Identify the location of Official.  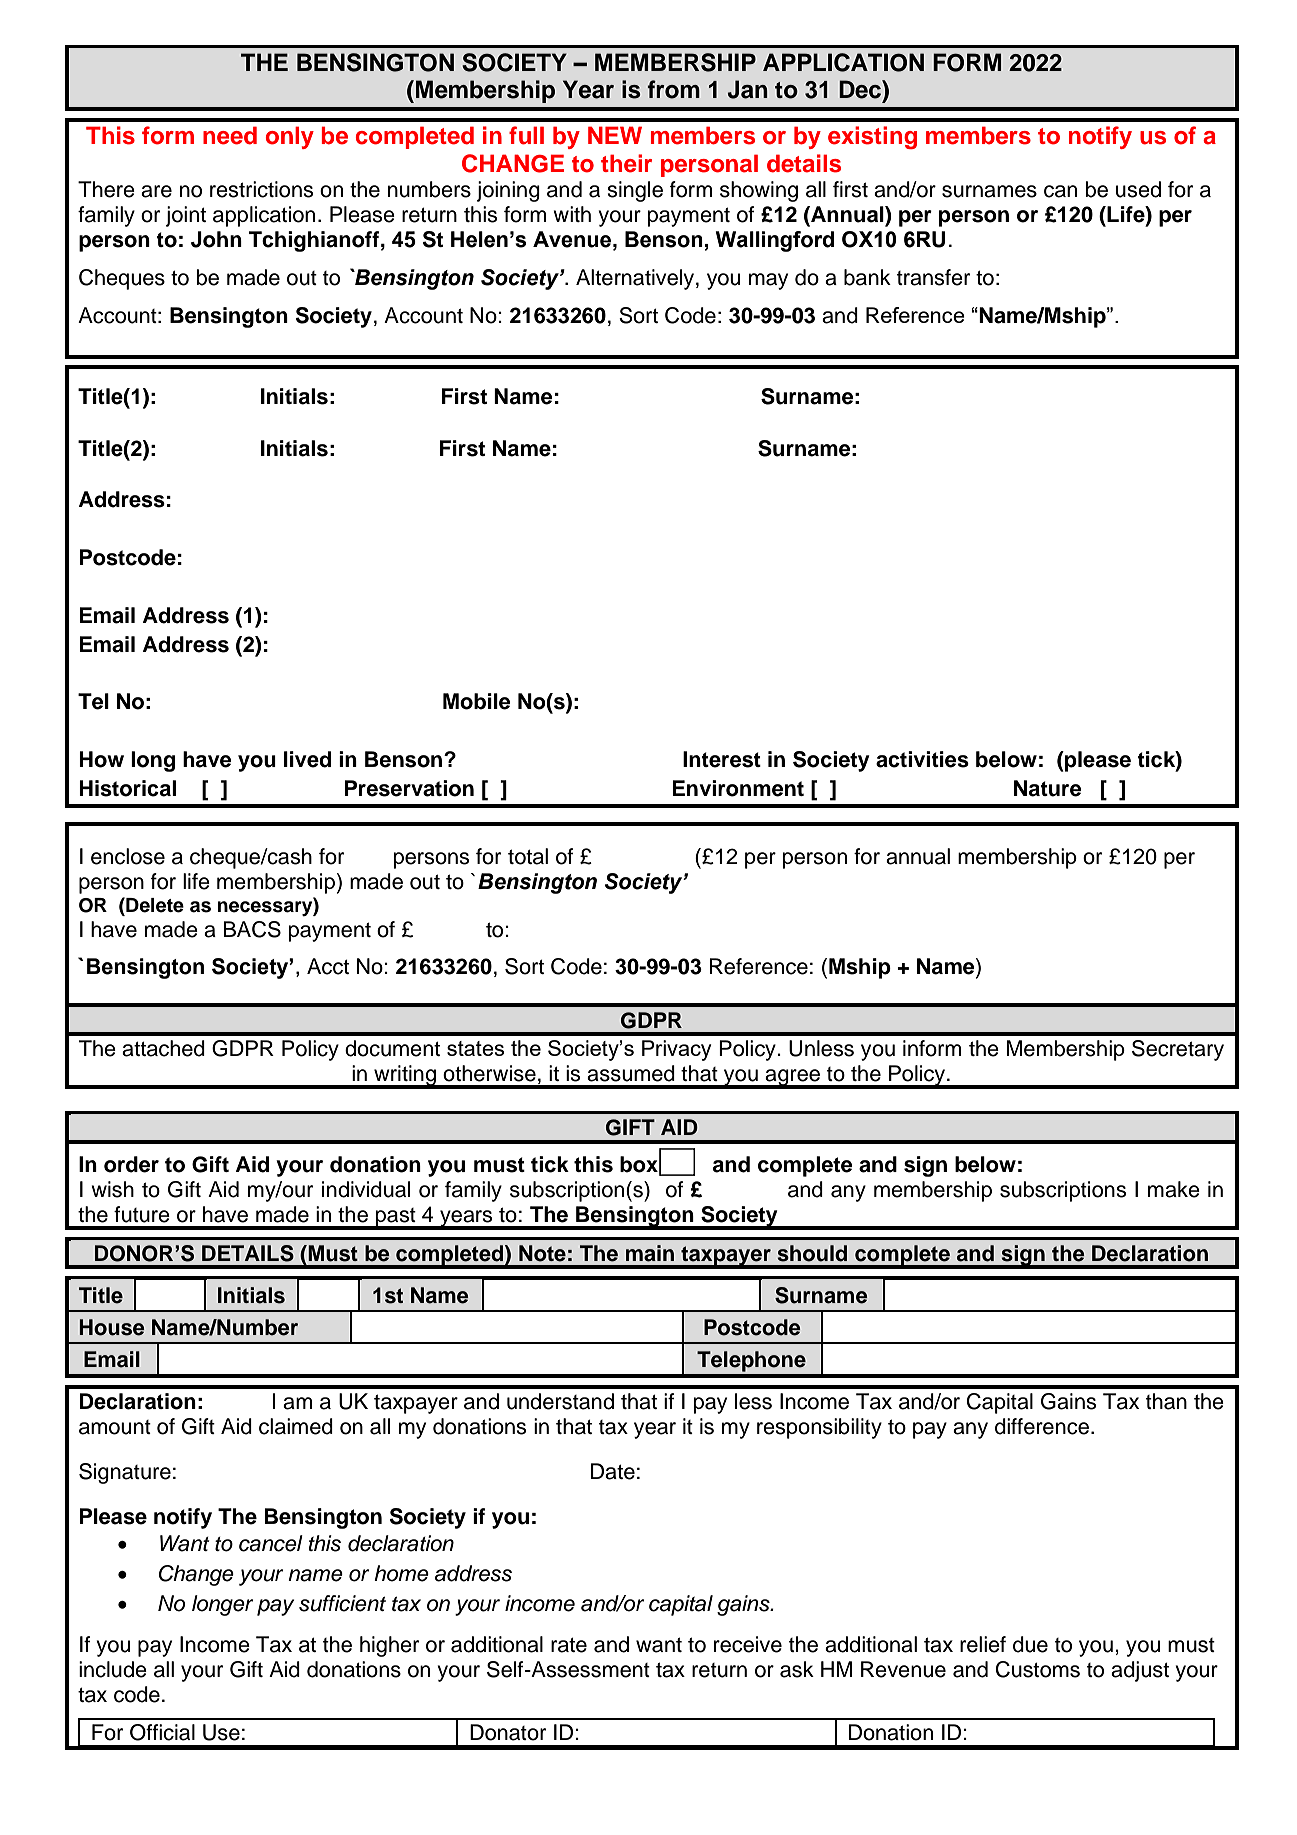
(162, 1732).
